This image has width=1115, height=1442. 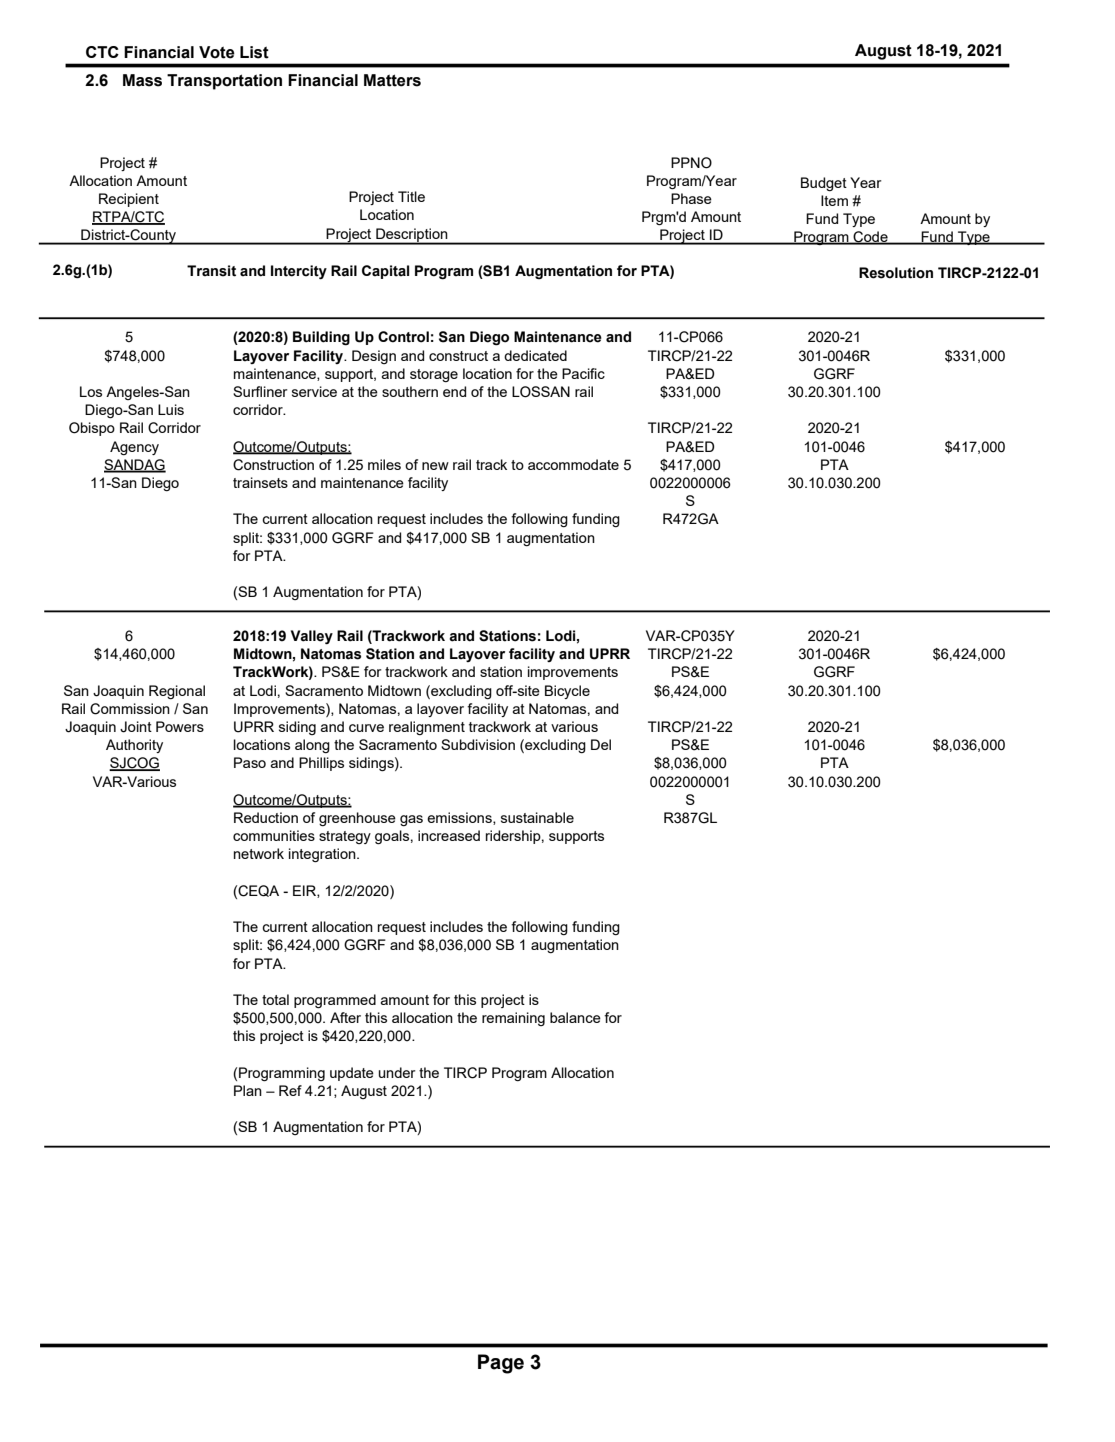 What do you see at coordinates (824, 184) in the image?
I see `Budget` at bounding box center [824, 184].
